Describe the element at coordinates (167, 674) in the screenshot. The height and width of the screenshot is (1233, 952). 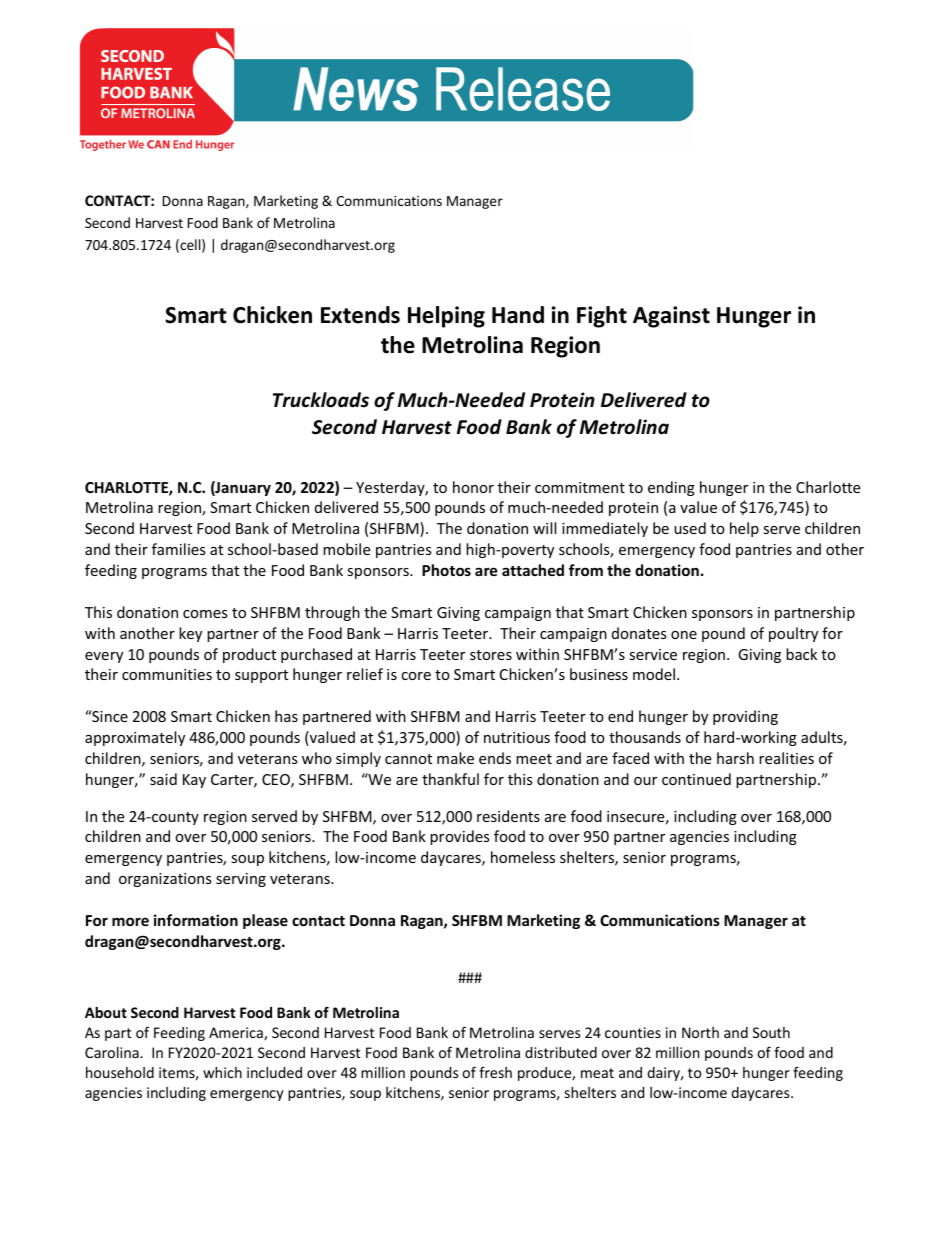
I see `communities` at that location.
